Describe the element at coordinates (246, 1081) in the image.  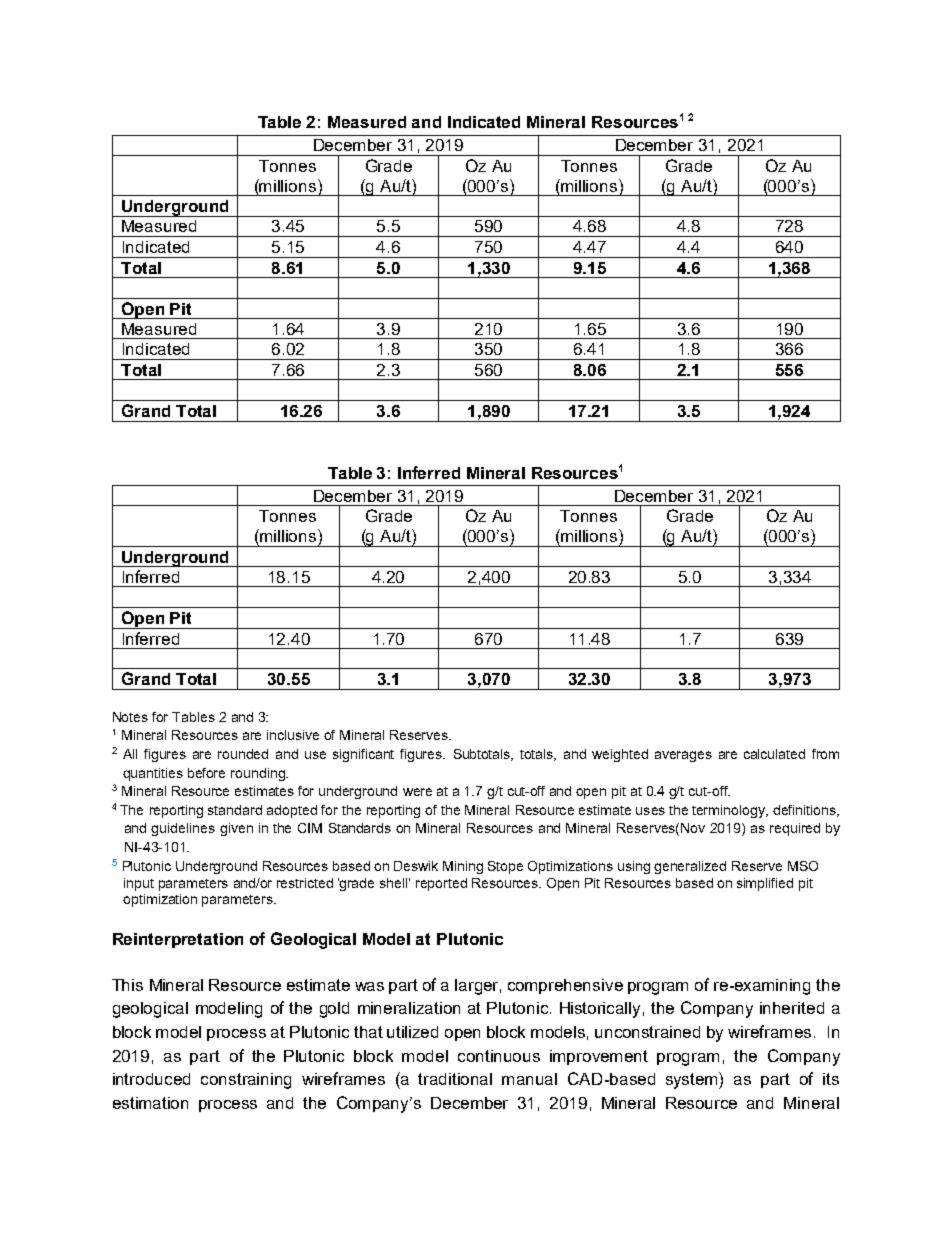
I see `constraining` at that location.
